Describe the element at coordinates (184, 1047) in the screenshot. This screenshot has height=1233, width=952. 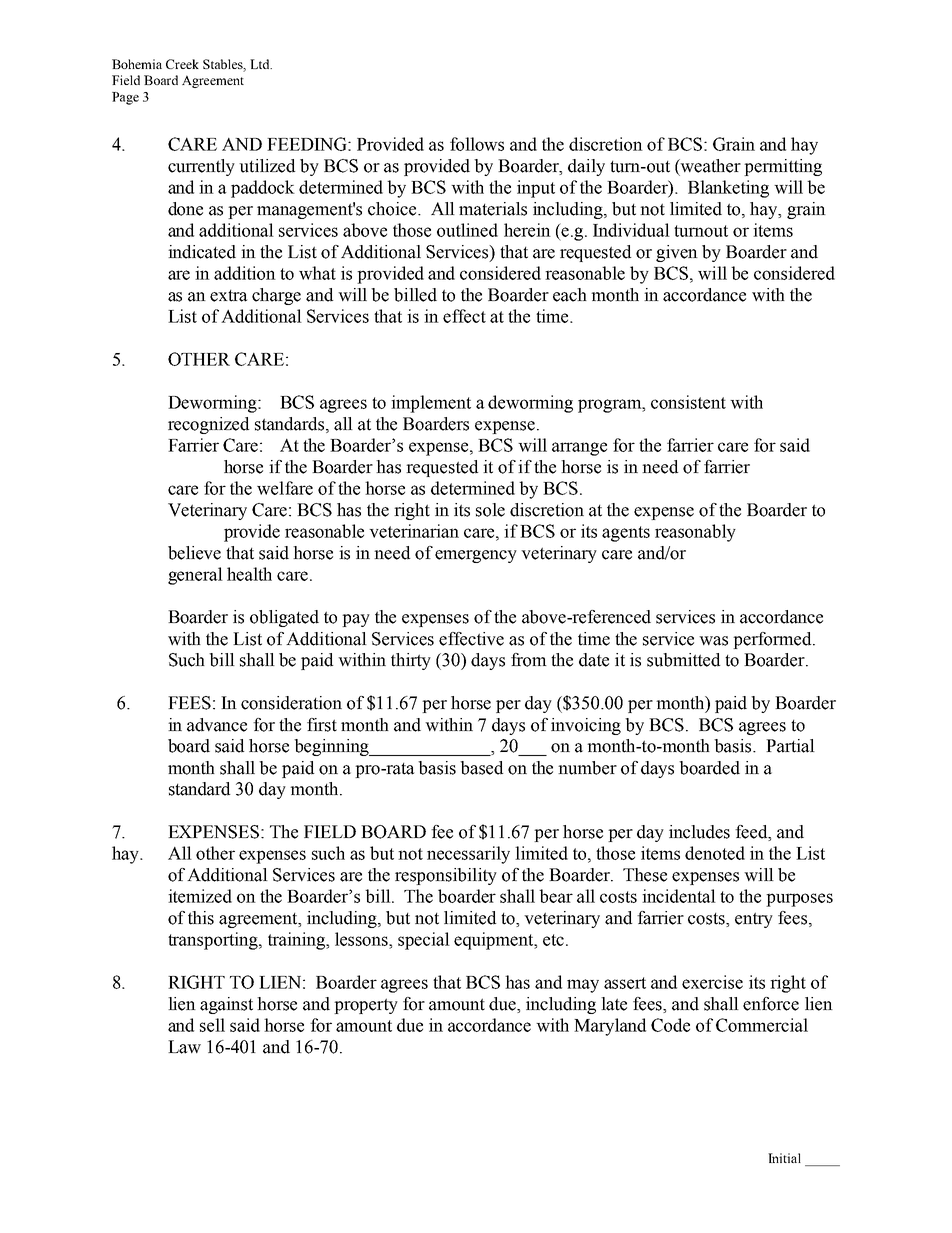
I see `Law` at that location.
